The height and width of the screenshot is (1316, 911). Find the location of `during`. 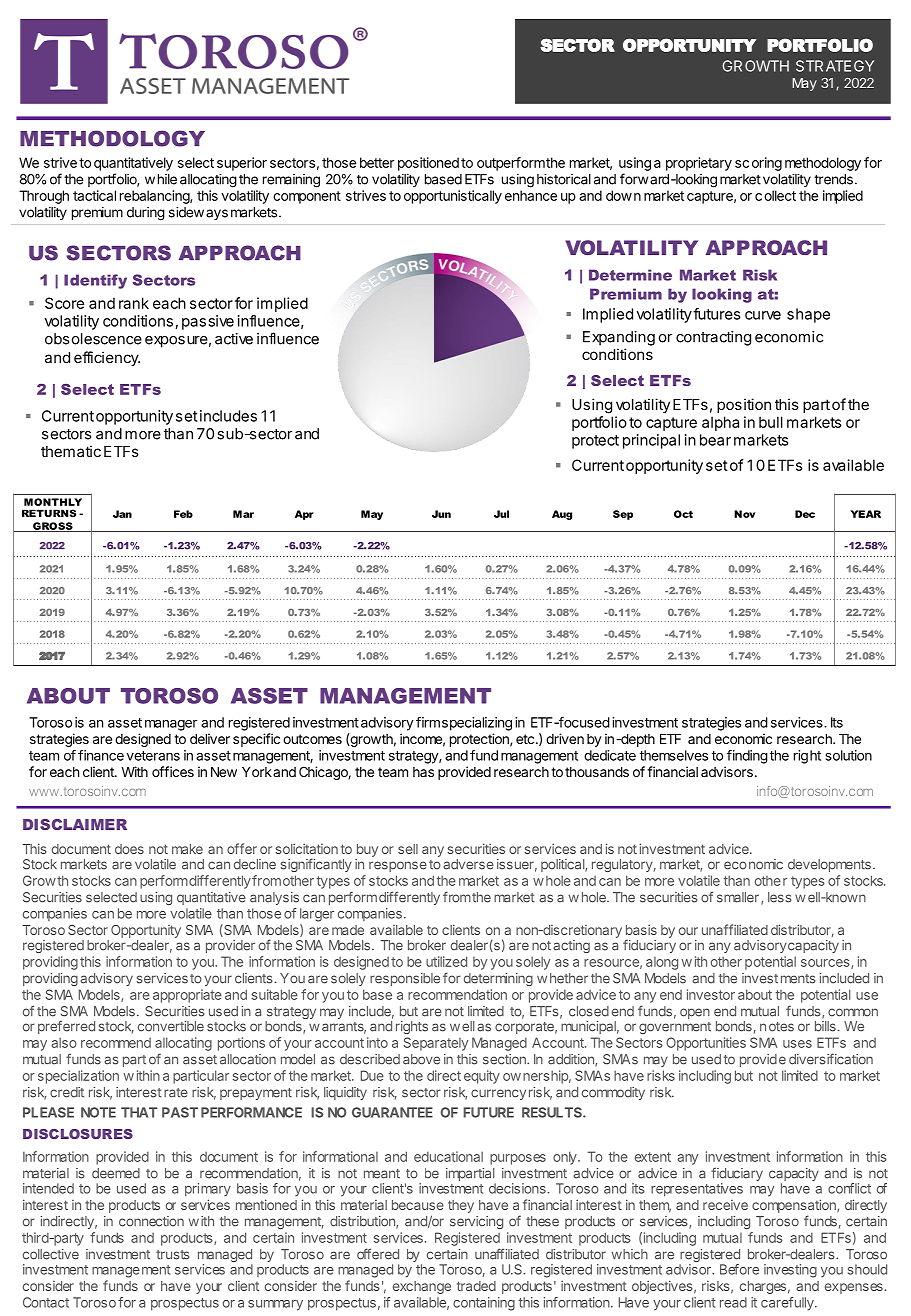

during is located at coordinates (146, 214).
